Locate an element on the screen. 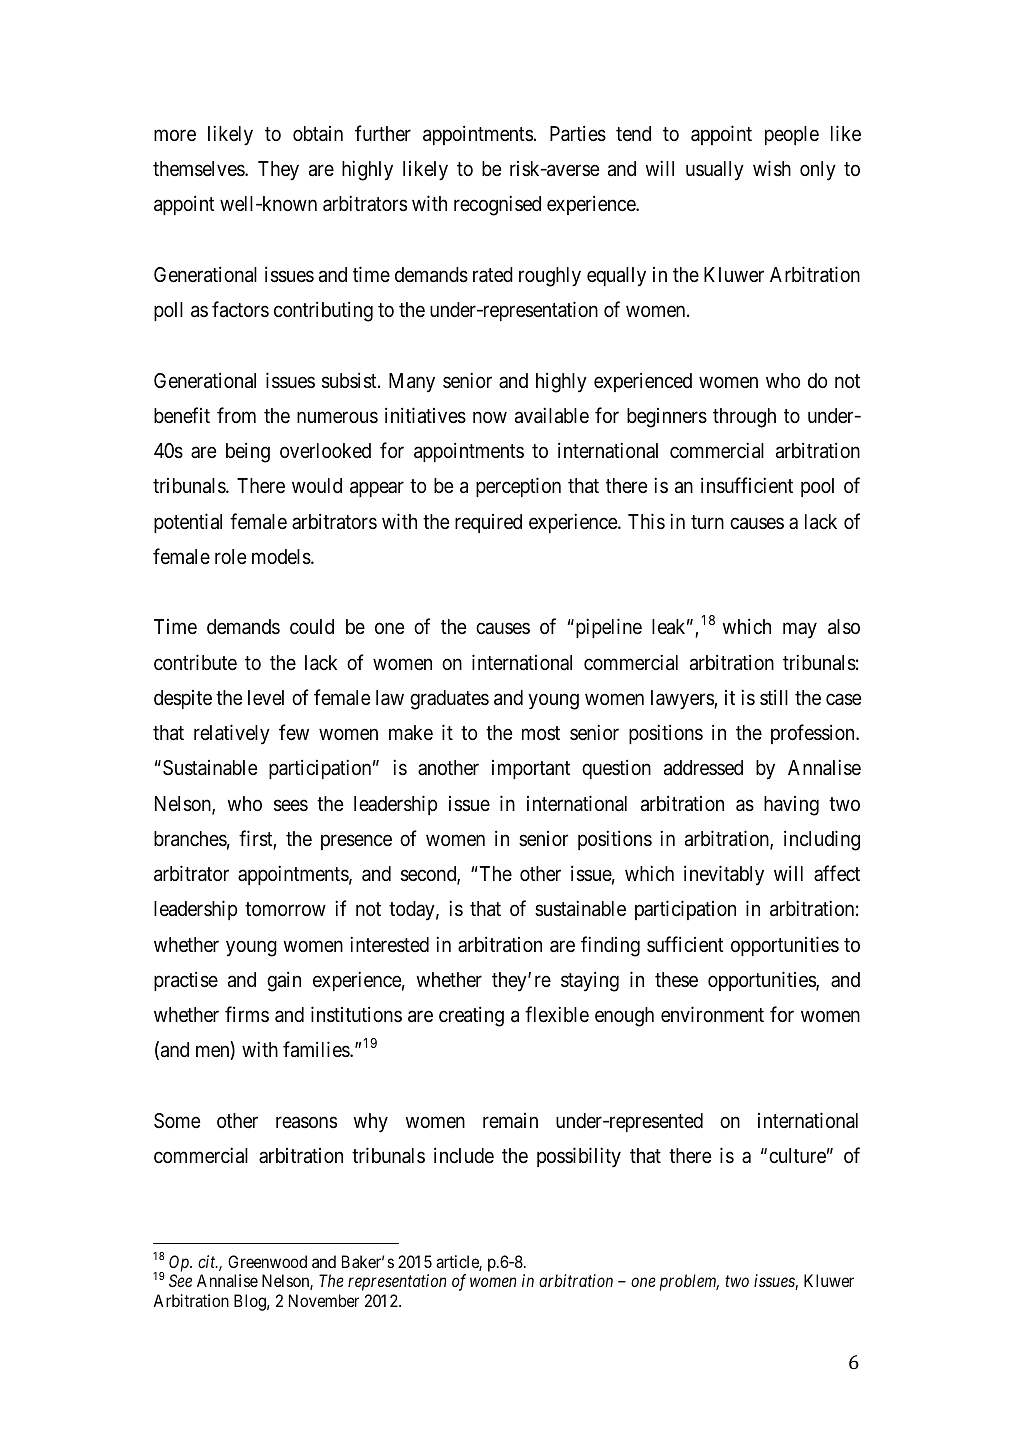 The image size is (1014, 1434). creating is located at coordinates (471, 1016).
